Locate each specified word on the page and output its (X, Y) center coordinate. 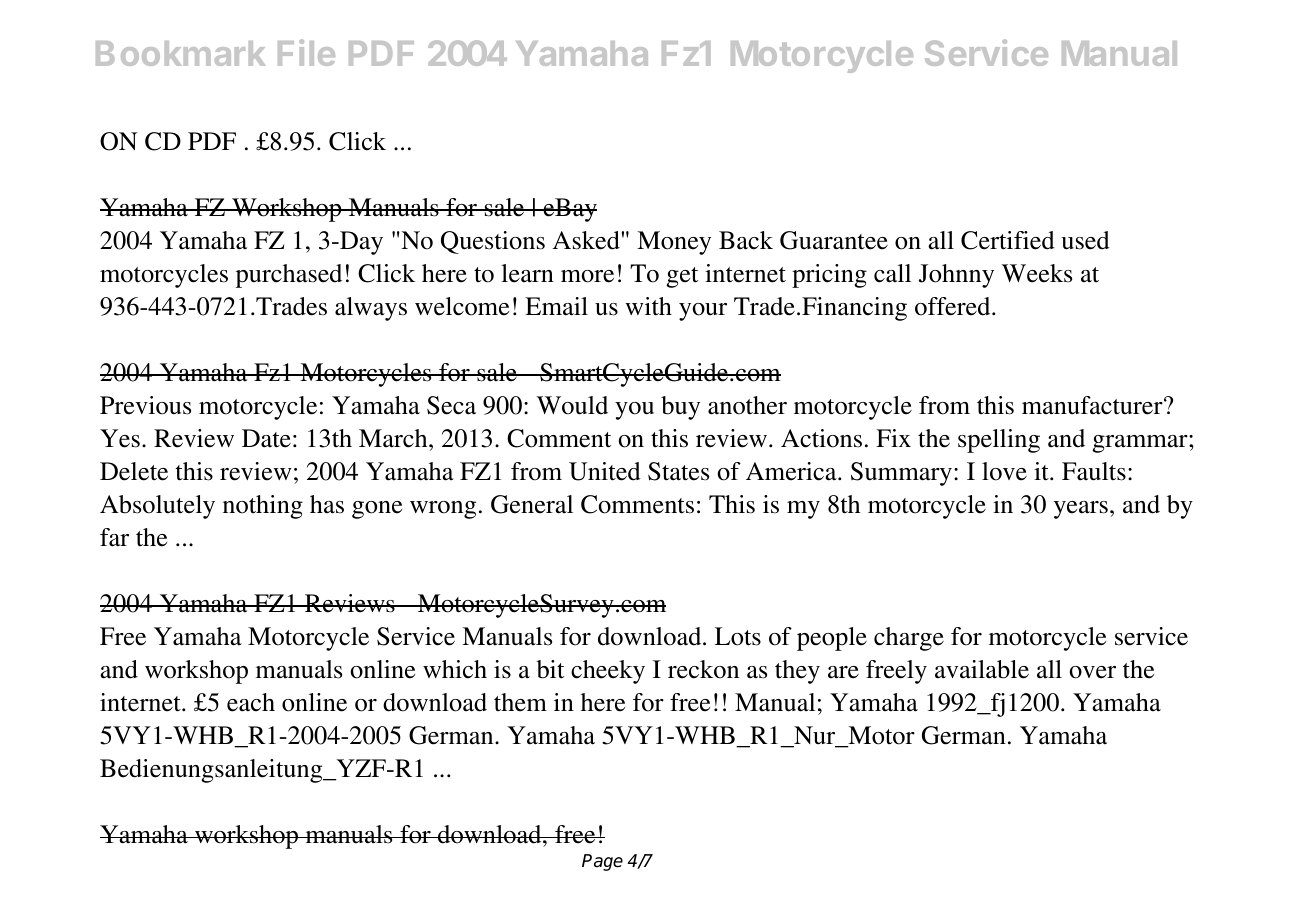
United (605, 471)
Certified (1008, 240)
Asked (587, 240)
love (1004, 471)
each (251, 702)
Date (266, 438)
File (306, 52)
